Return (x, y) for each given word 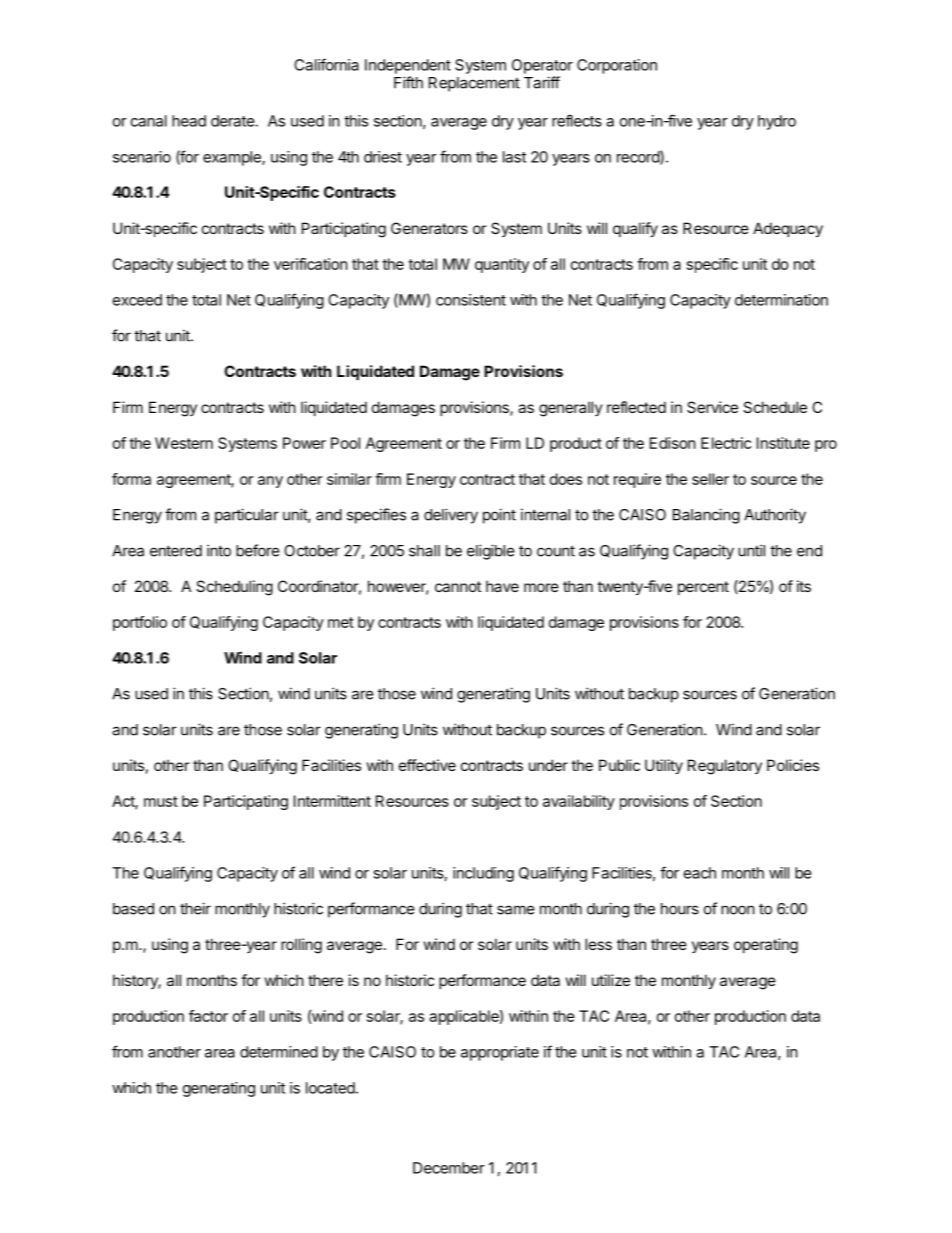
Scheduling (234, 588)
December (449, 1168)
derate (233, 121)
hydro (777, 122)
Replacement (474, 84)
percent (703, 588)
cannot (458, 586)
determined (279, 1052)
